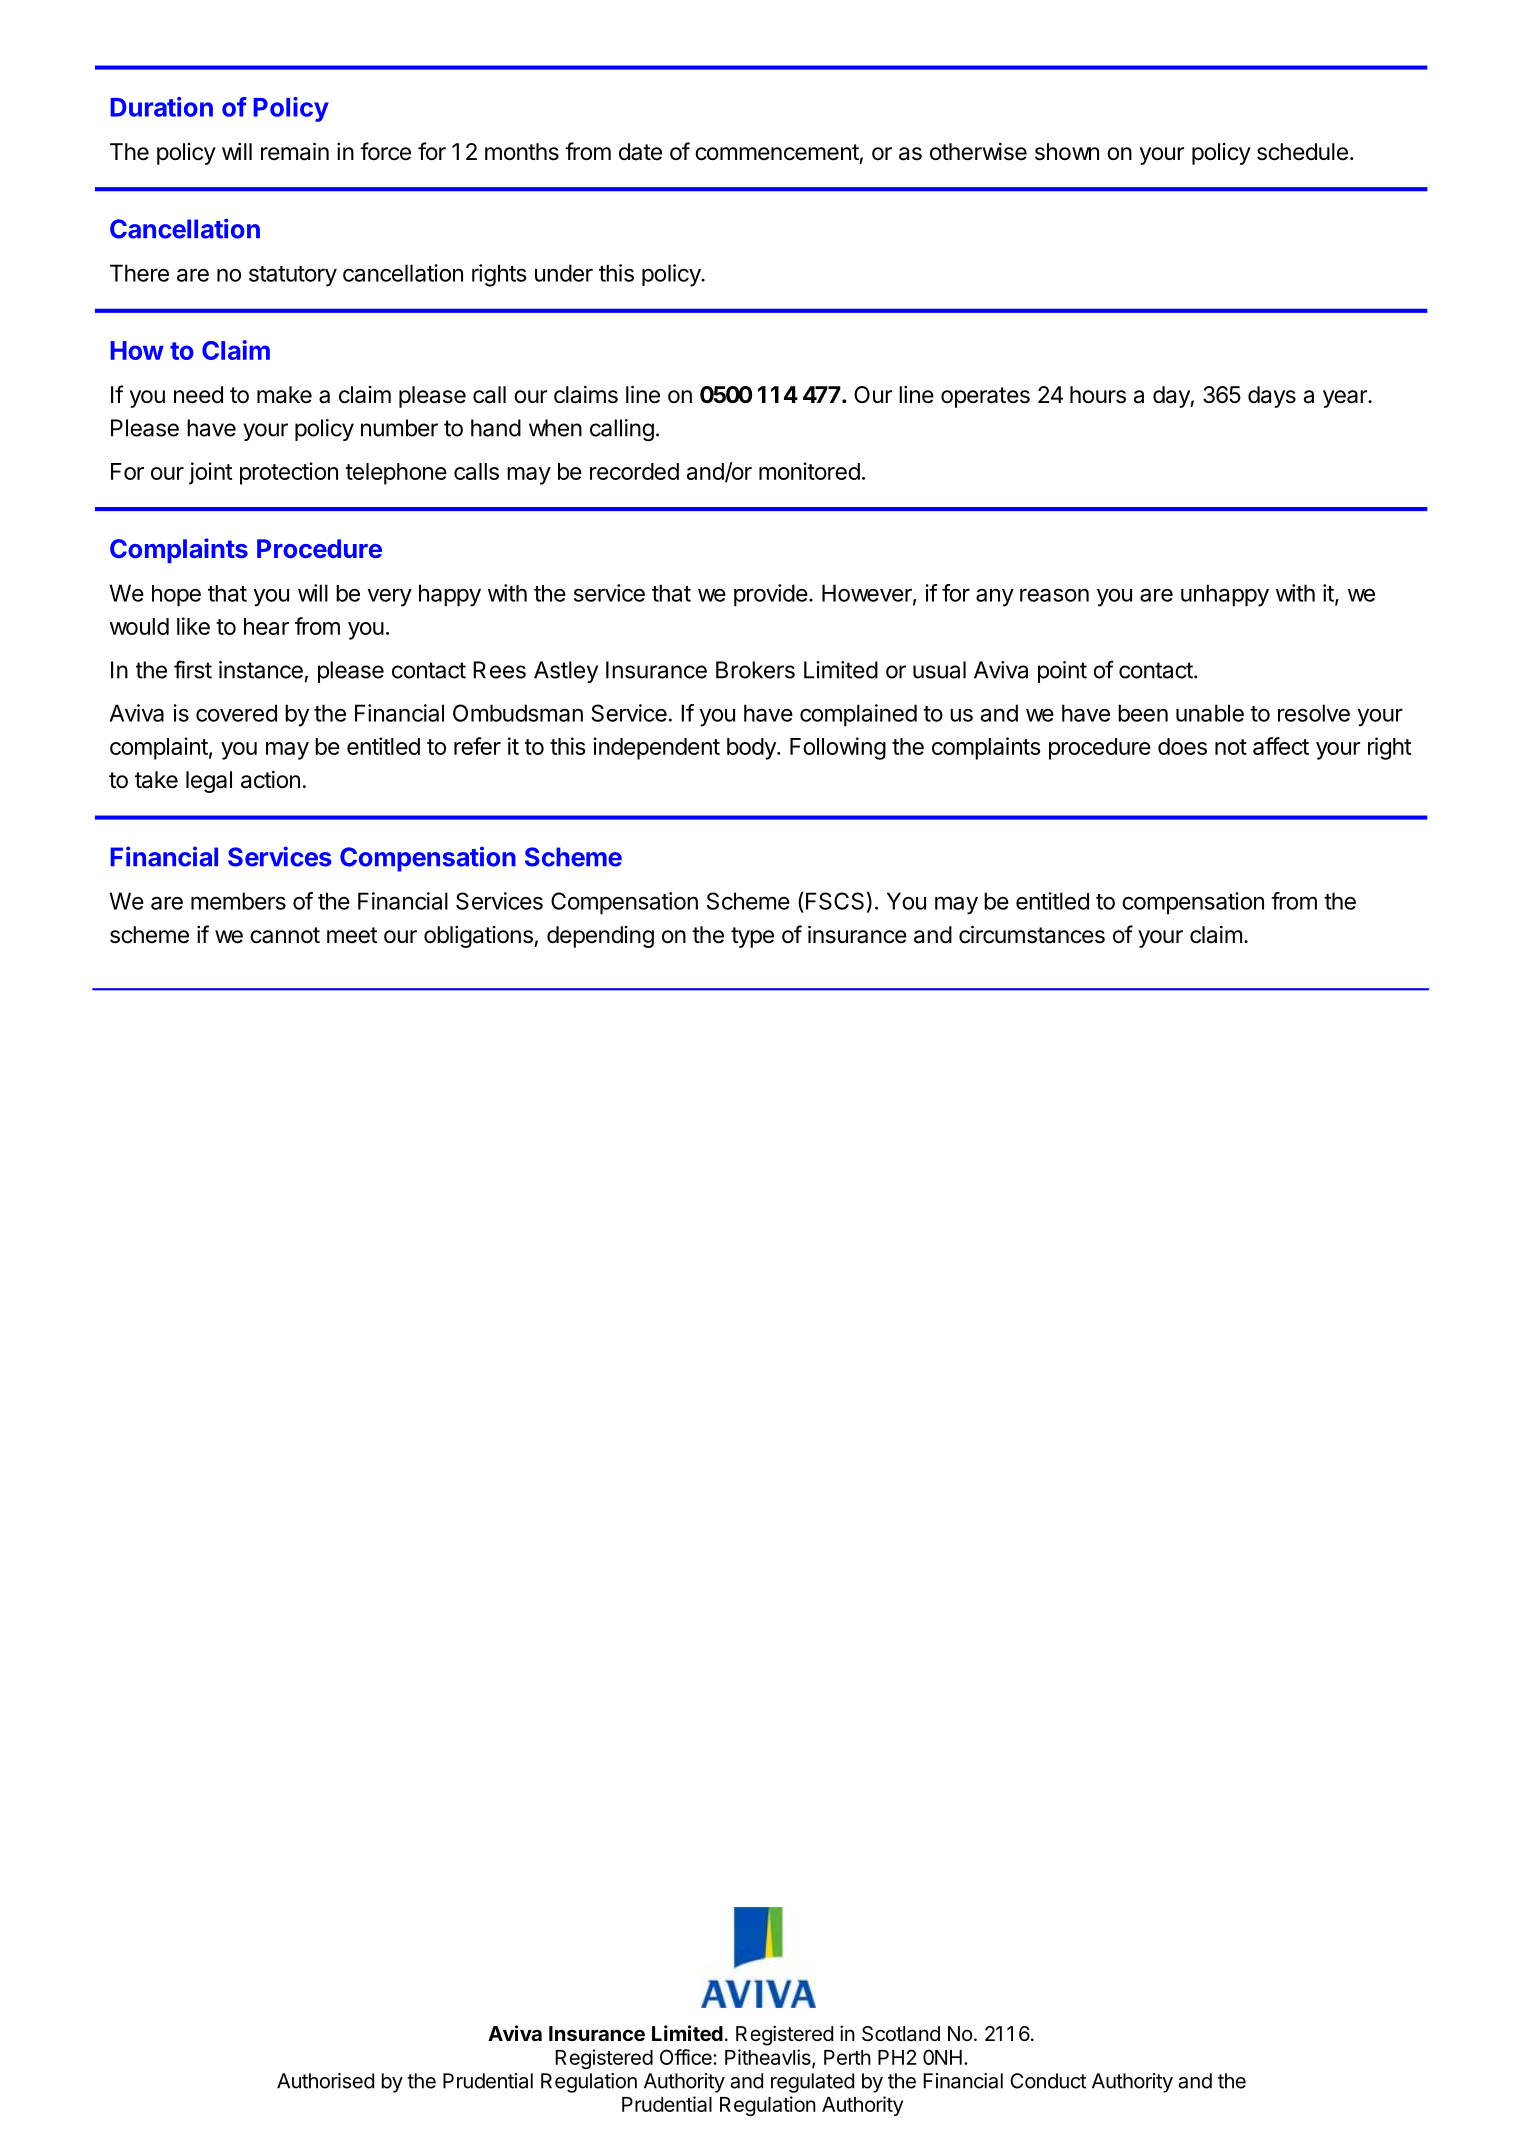  What do you see at coordinates (325, 2081) in the screenshot?
I see `Authorised` at bounding box center [325, 2081].
